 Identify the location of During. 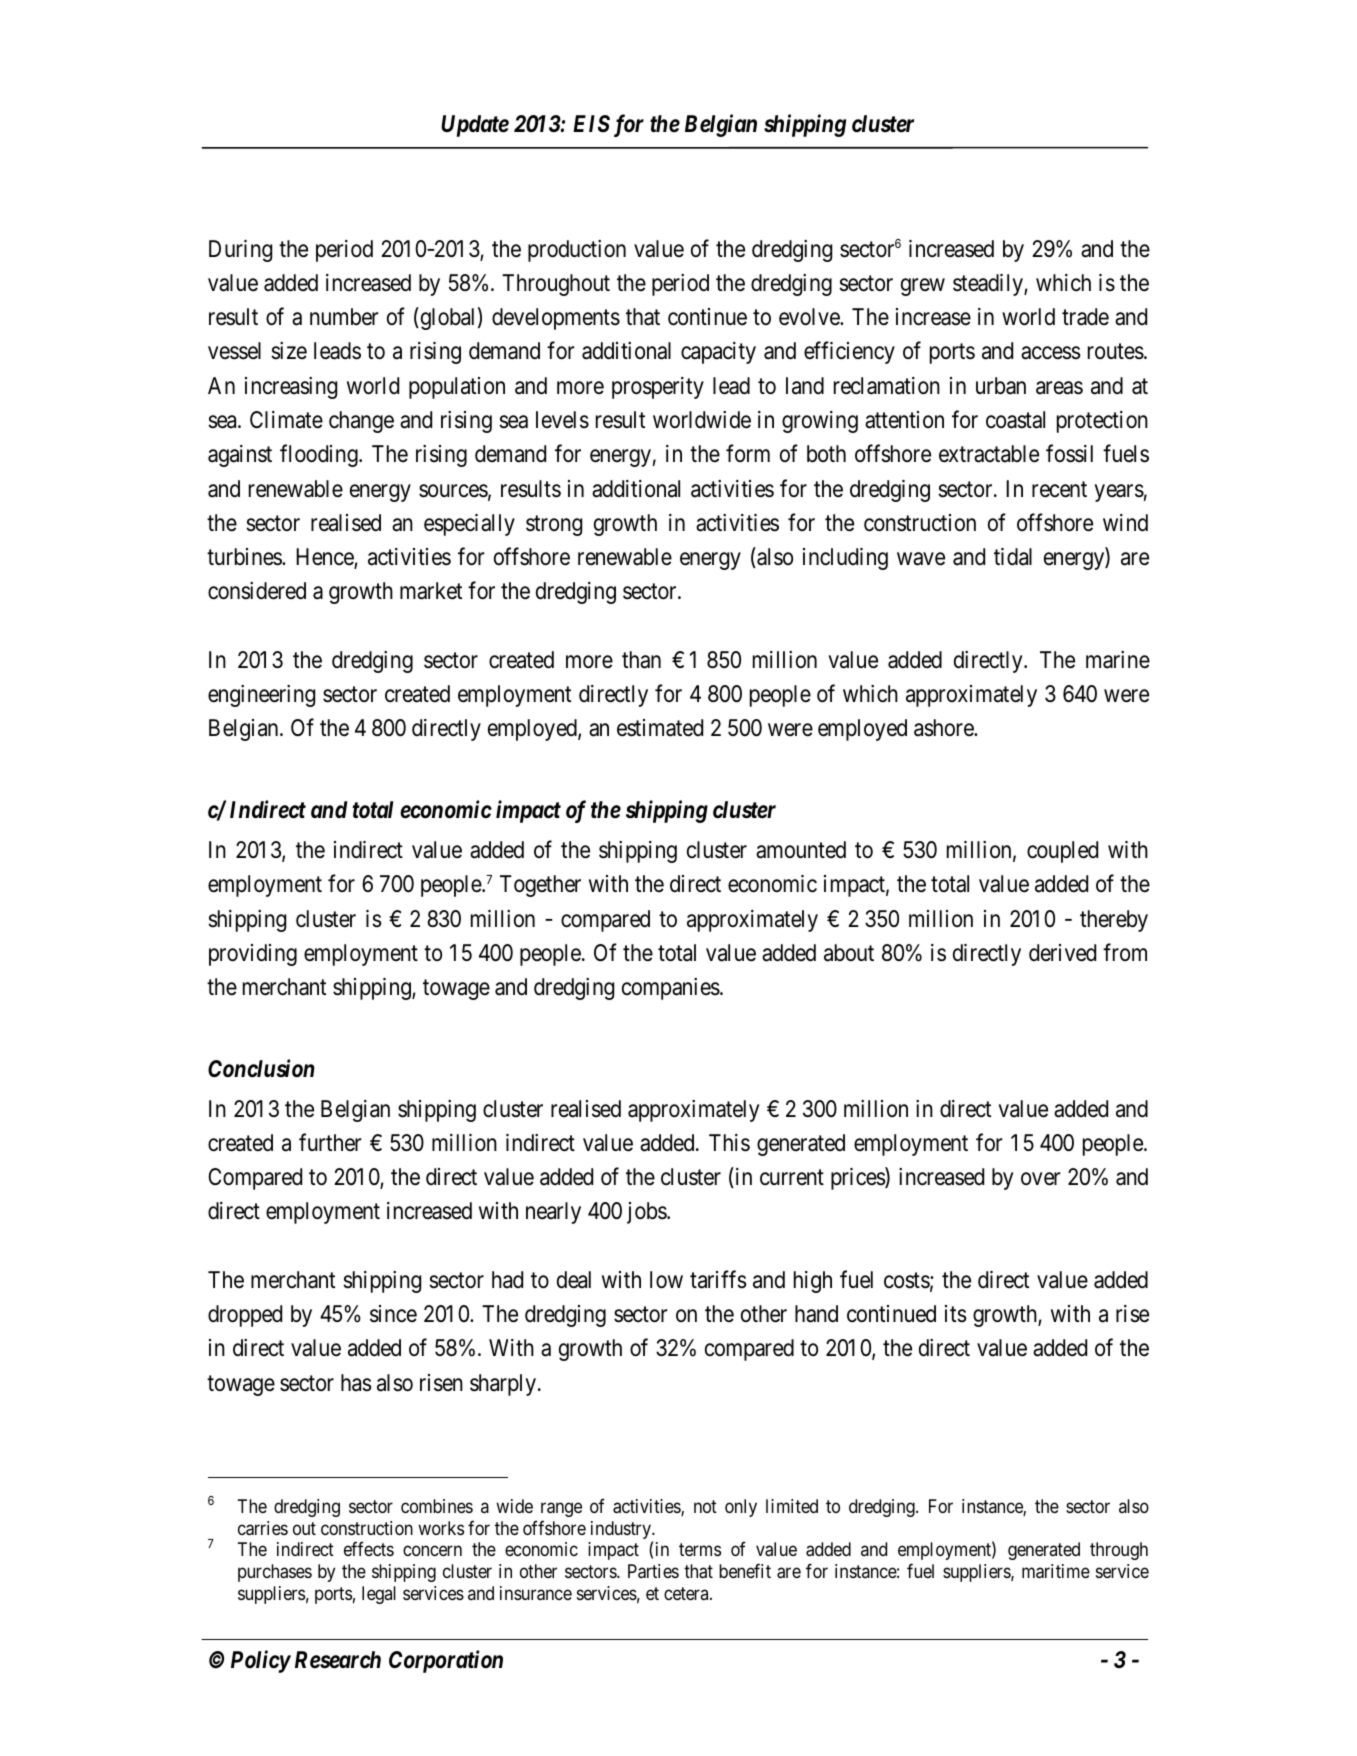
(240, 251).
